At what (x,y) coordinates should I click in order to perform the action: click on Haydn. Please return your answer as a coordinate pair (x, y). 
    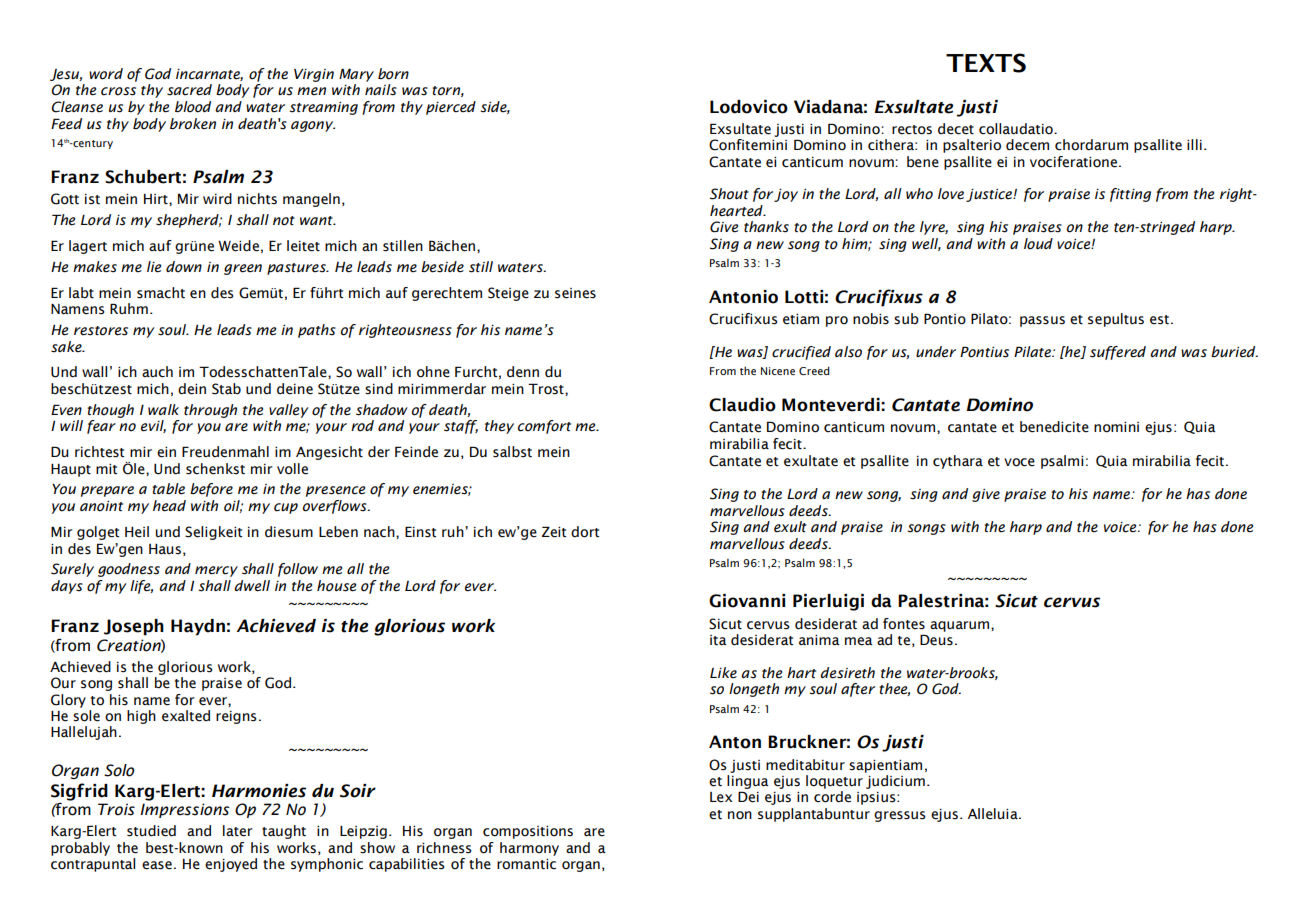
    Looking at the image, I should click on (198, 627).
